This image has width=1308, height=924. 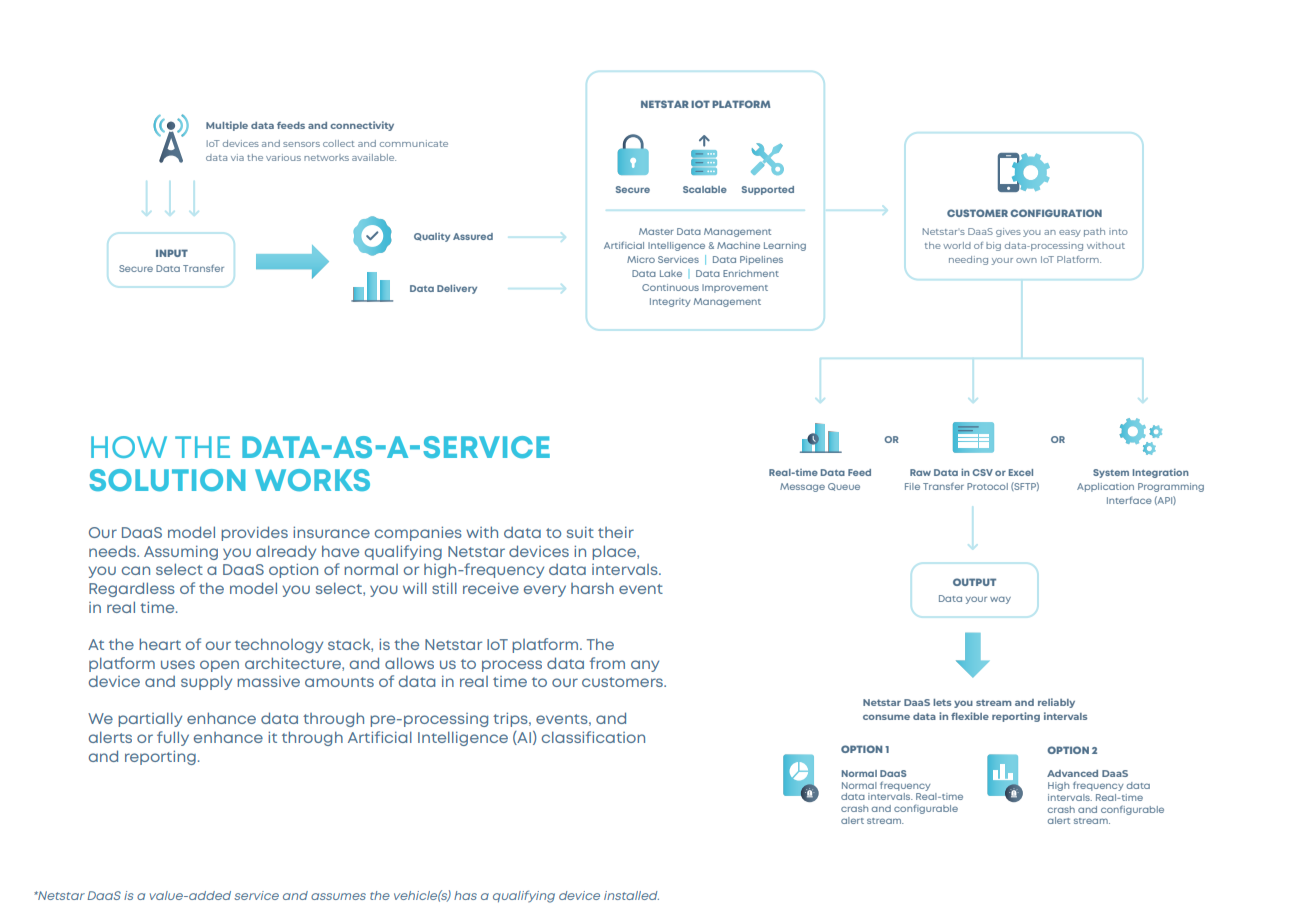 I want to click on CONFIGURATION, so click(x=1056, y=213).
